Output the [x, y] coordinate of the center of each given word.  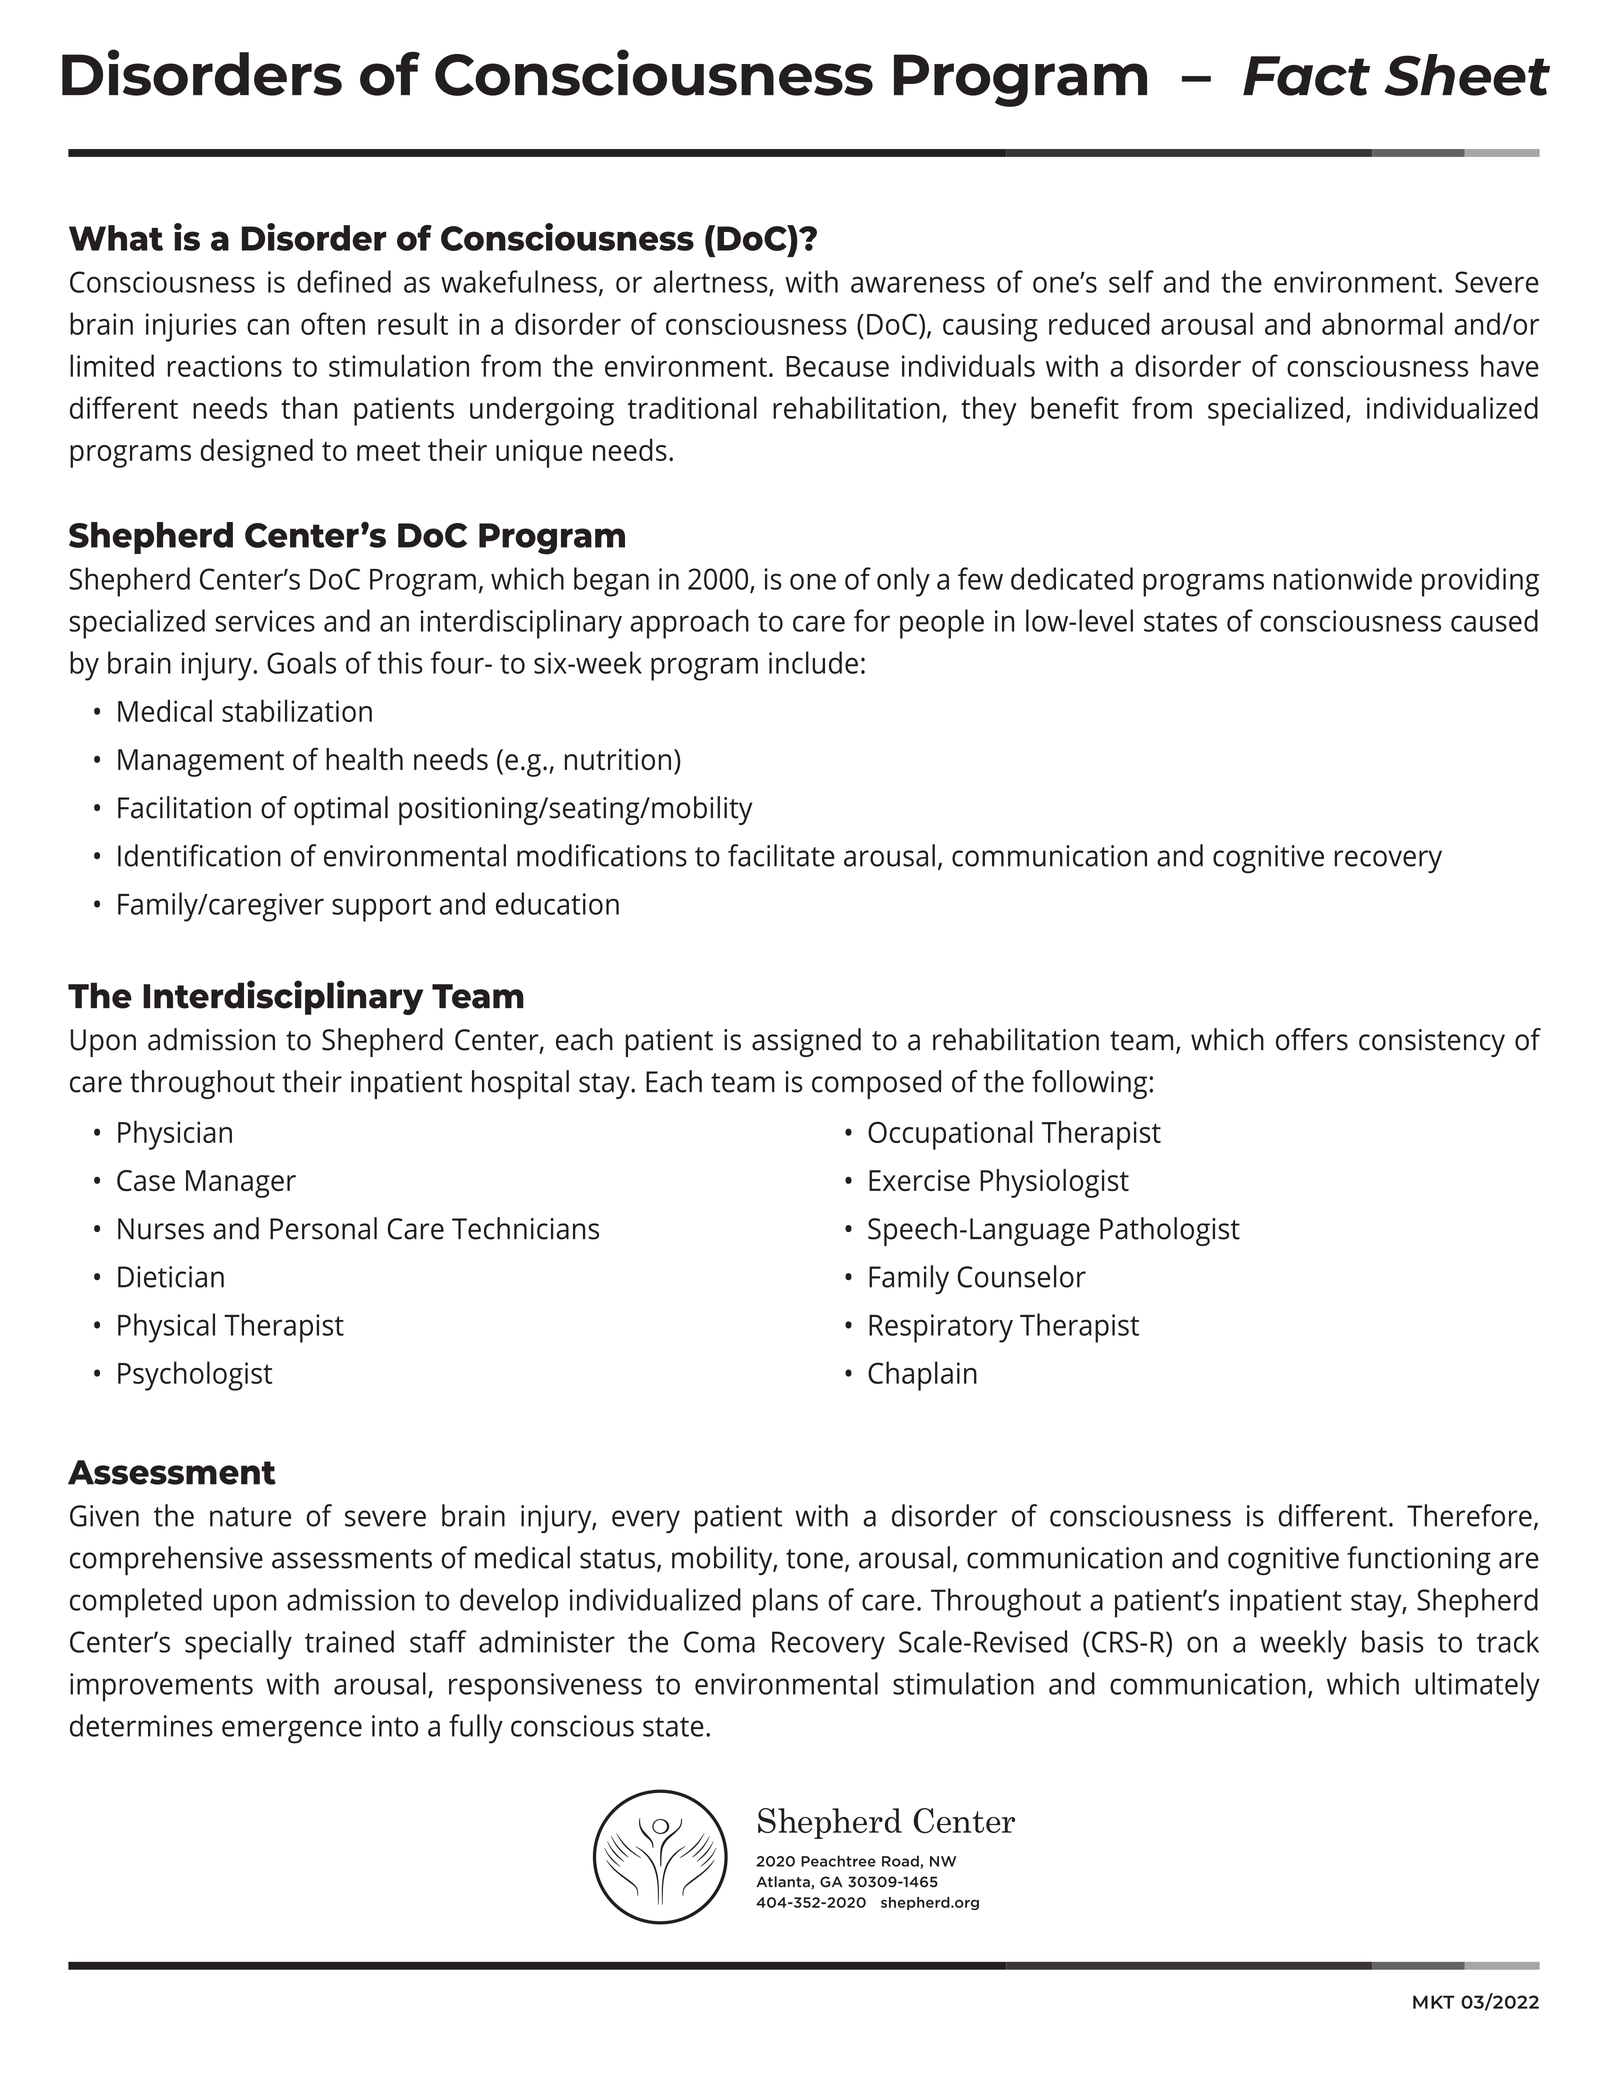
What [116, 238]
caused [1494, 620]
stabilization [297, 710]
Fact [1306, 76]
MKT [1434, 2002]
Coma [719, 1642]
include [813, 662]
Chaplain [922, 1376]
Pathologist [1170, 1231]
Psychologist [195, 1376]
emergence [292, 1732]
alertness [711, 282]
